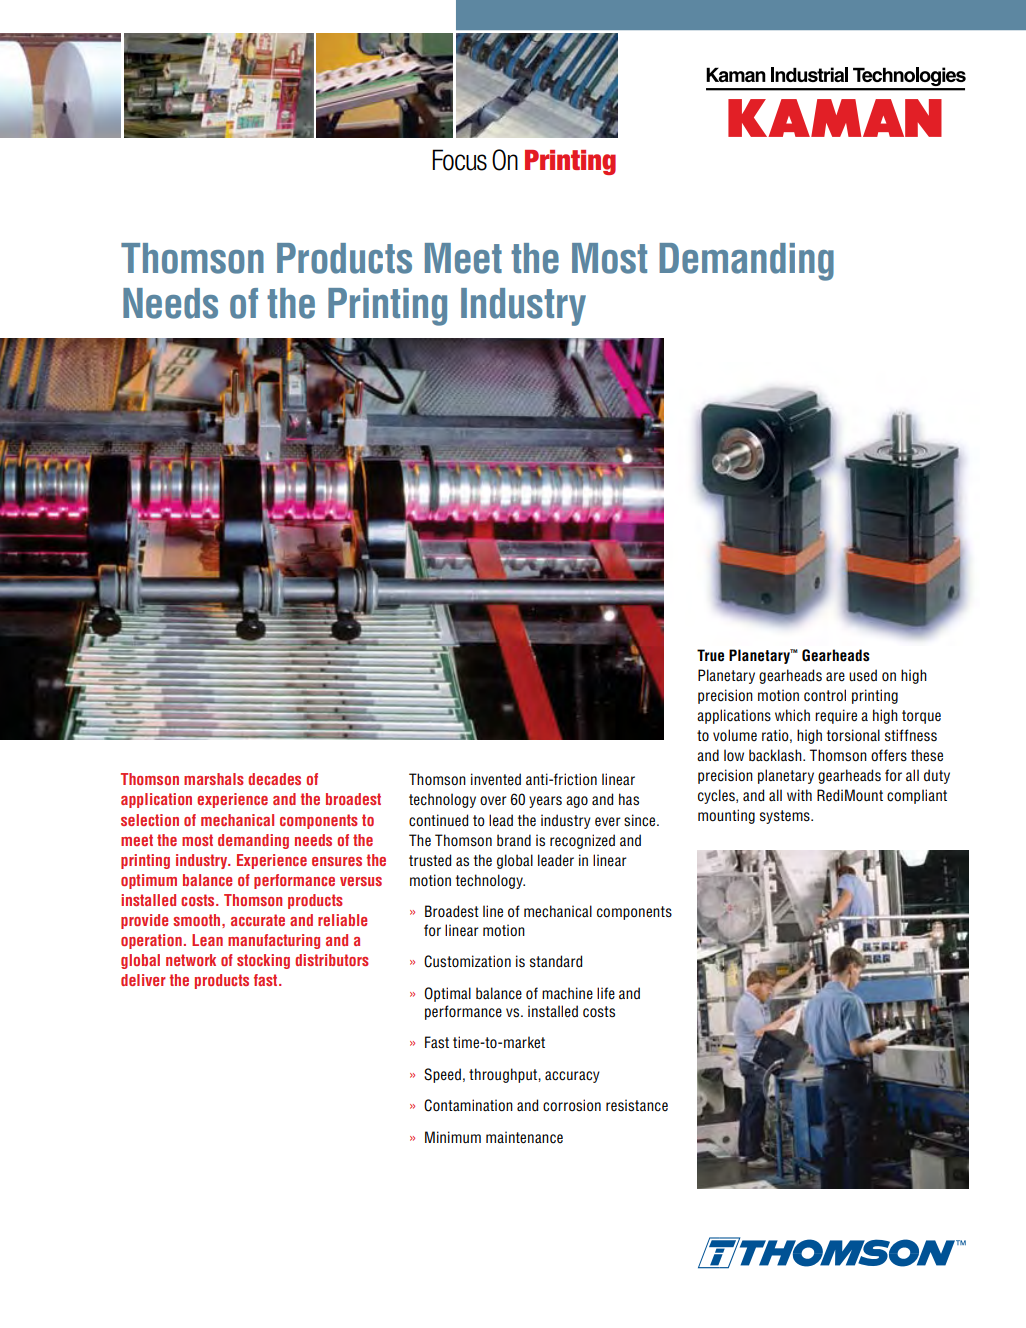 Image resolution: width=1026 pixels, height=1328 pixels. Describe the element at coordinates (835, 676) in the screenshot. I see `are` at that location.
